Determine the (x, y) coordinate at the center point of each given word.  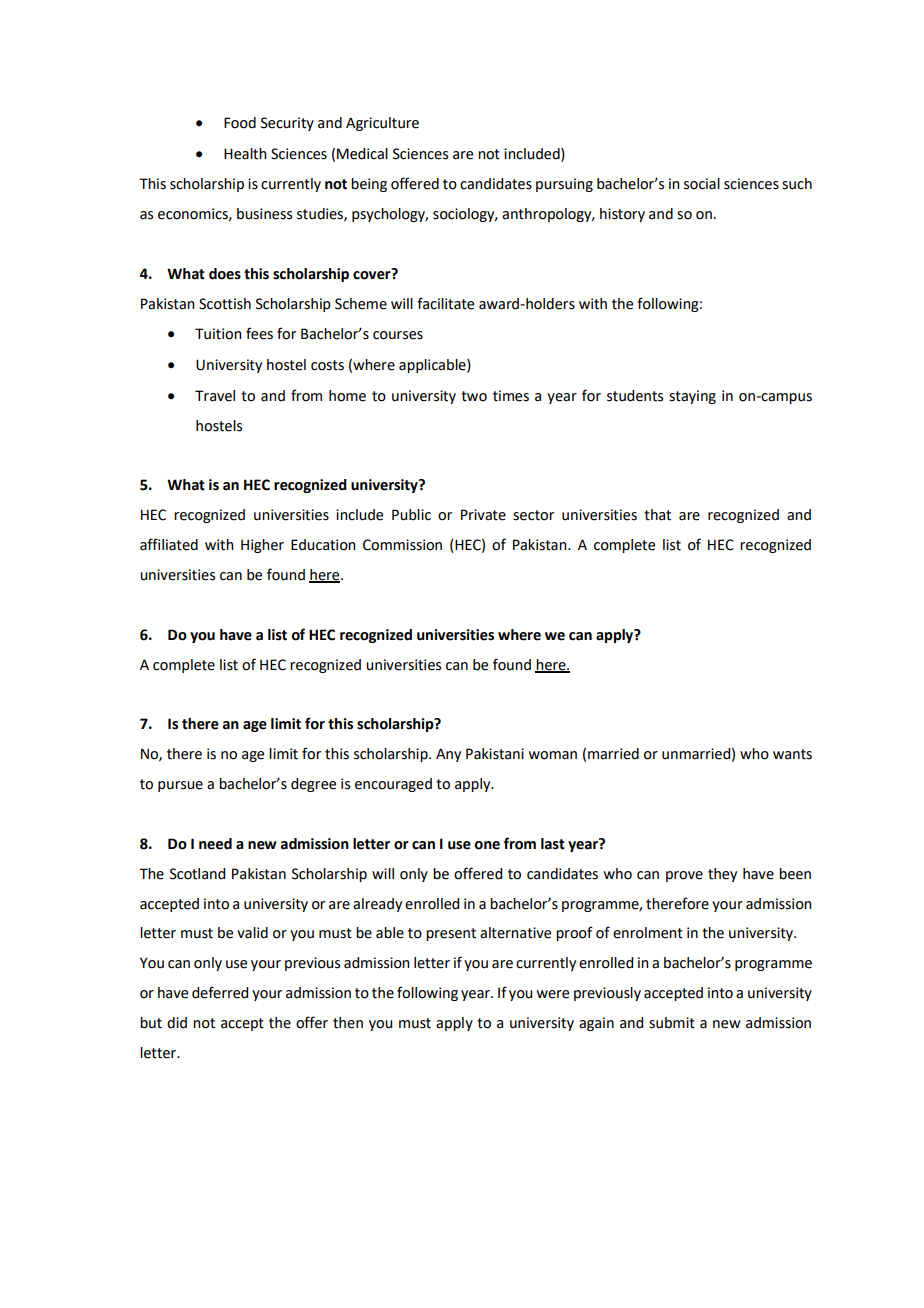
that (657, 515)
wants (792, 754)
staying (692, 397)
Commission (402, 545)
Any (448, 755)
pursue (180, 786)
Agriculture (382, 124)
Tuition (218, 334)
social (702, 184)
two (474, 396)
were (553, 994)
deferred (220, 992)
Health (245, 154)
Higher (262, 546)
